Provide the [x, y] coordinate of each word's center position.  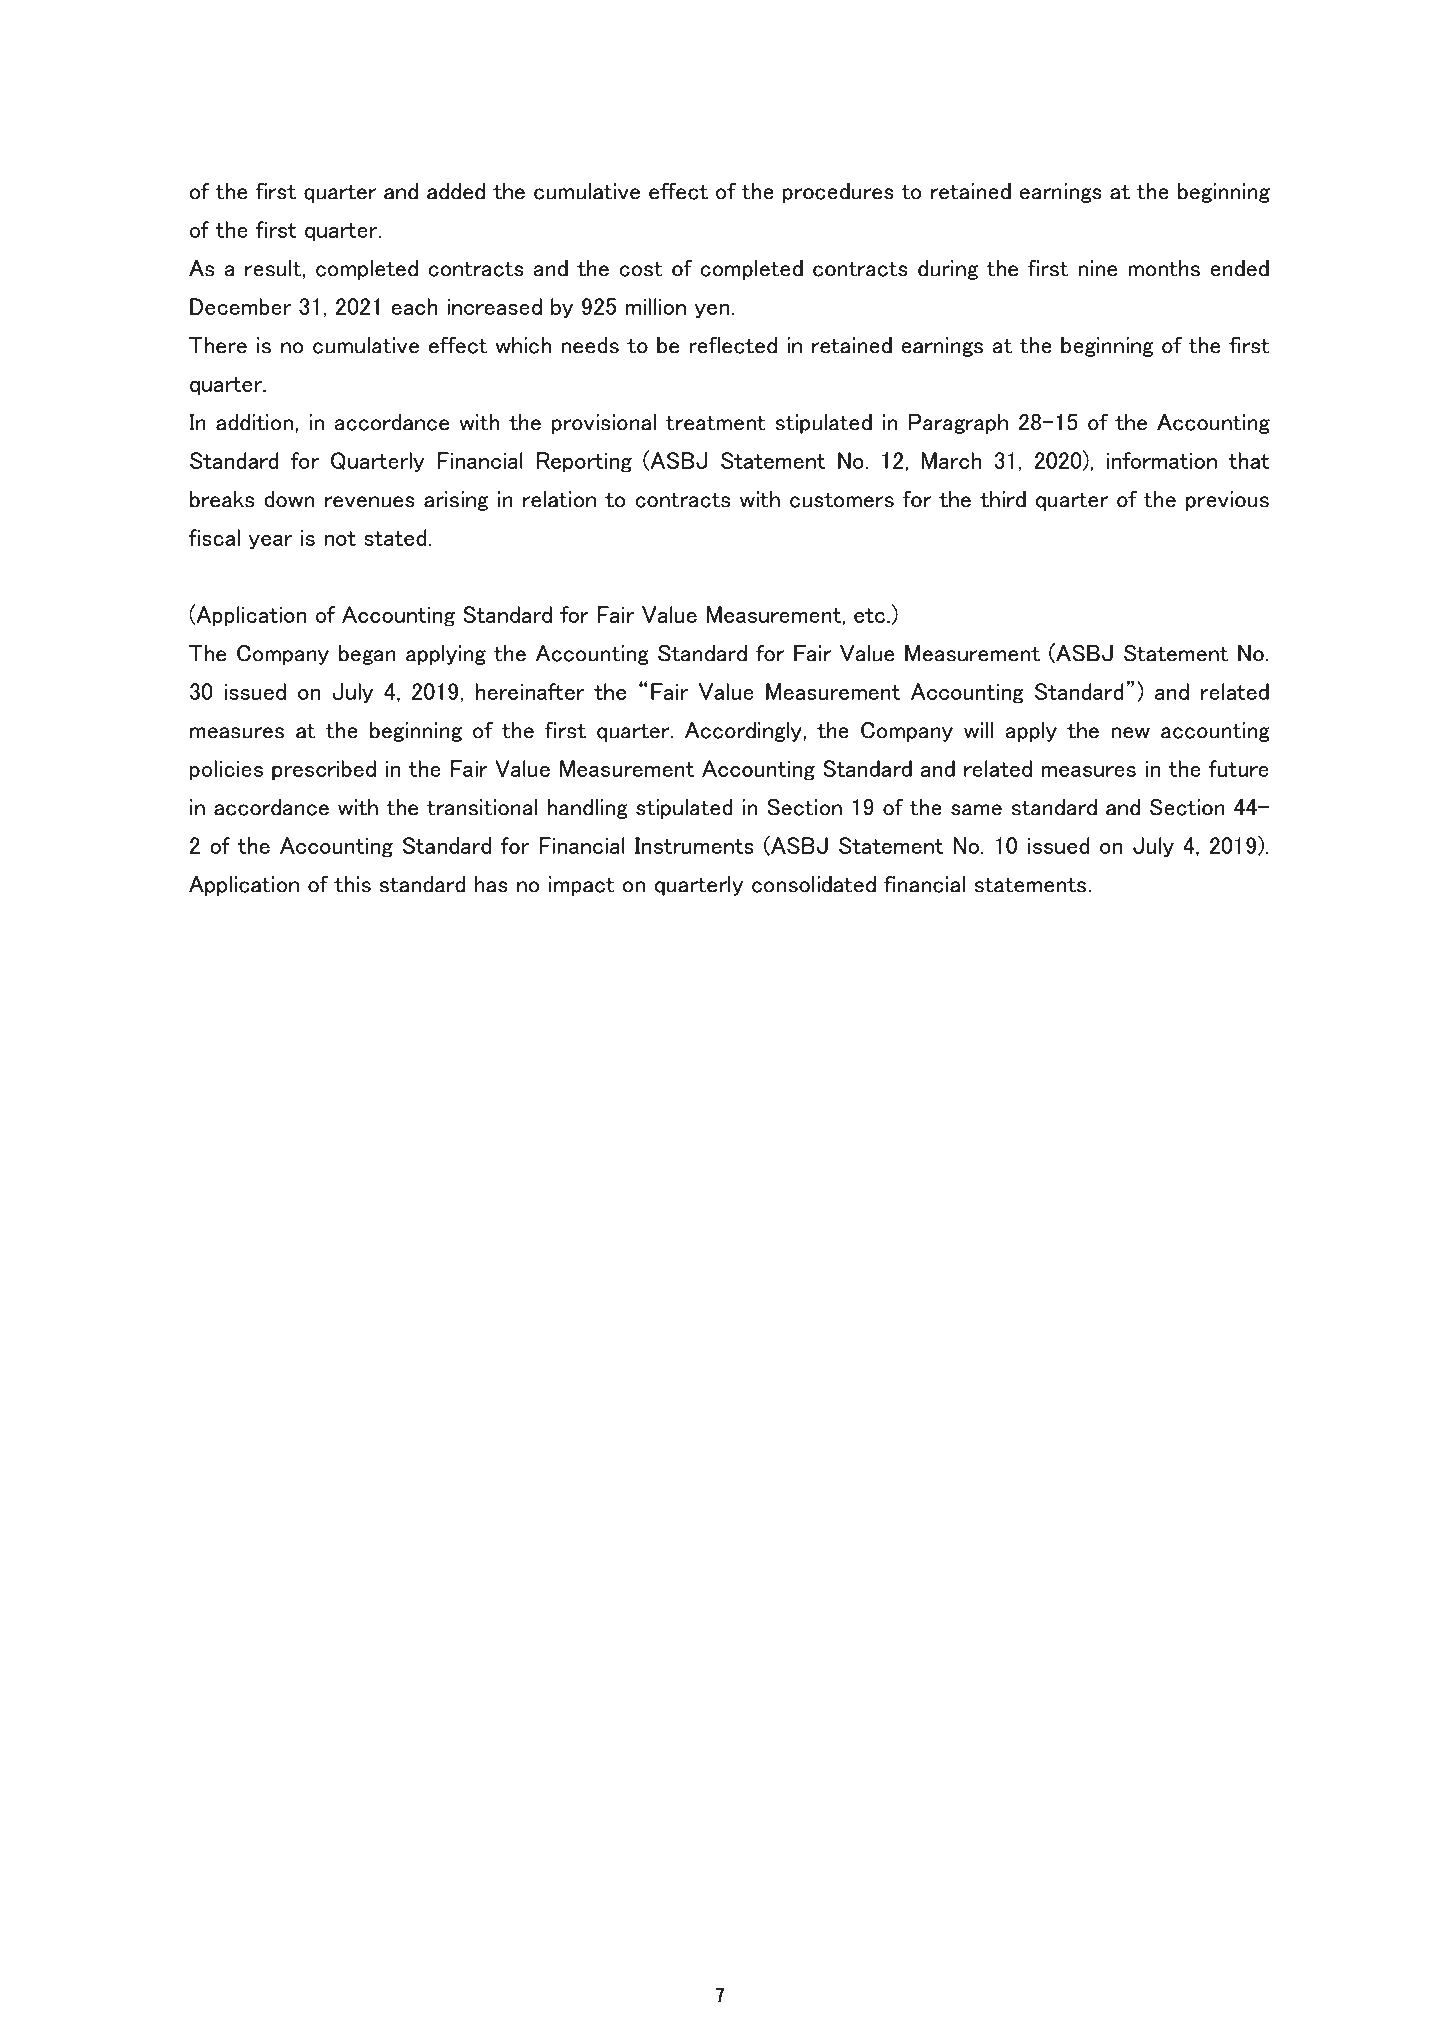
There [218, 345]
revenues [370, 502]
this [352, 884]
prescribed [324, 770]
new [1130, 733]
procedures [838, 193]
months [1164, 268]
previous [1227, 501]
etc [869, 615]
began [367, 655]
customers [842, 500]
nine [1098, 268]
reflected [733, 345]
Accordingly [744, 732]
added [456, 191]
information [1162, 460]
